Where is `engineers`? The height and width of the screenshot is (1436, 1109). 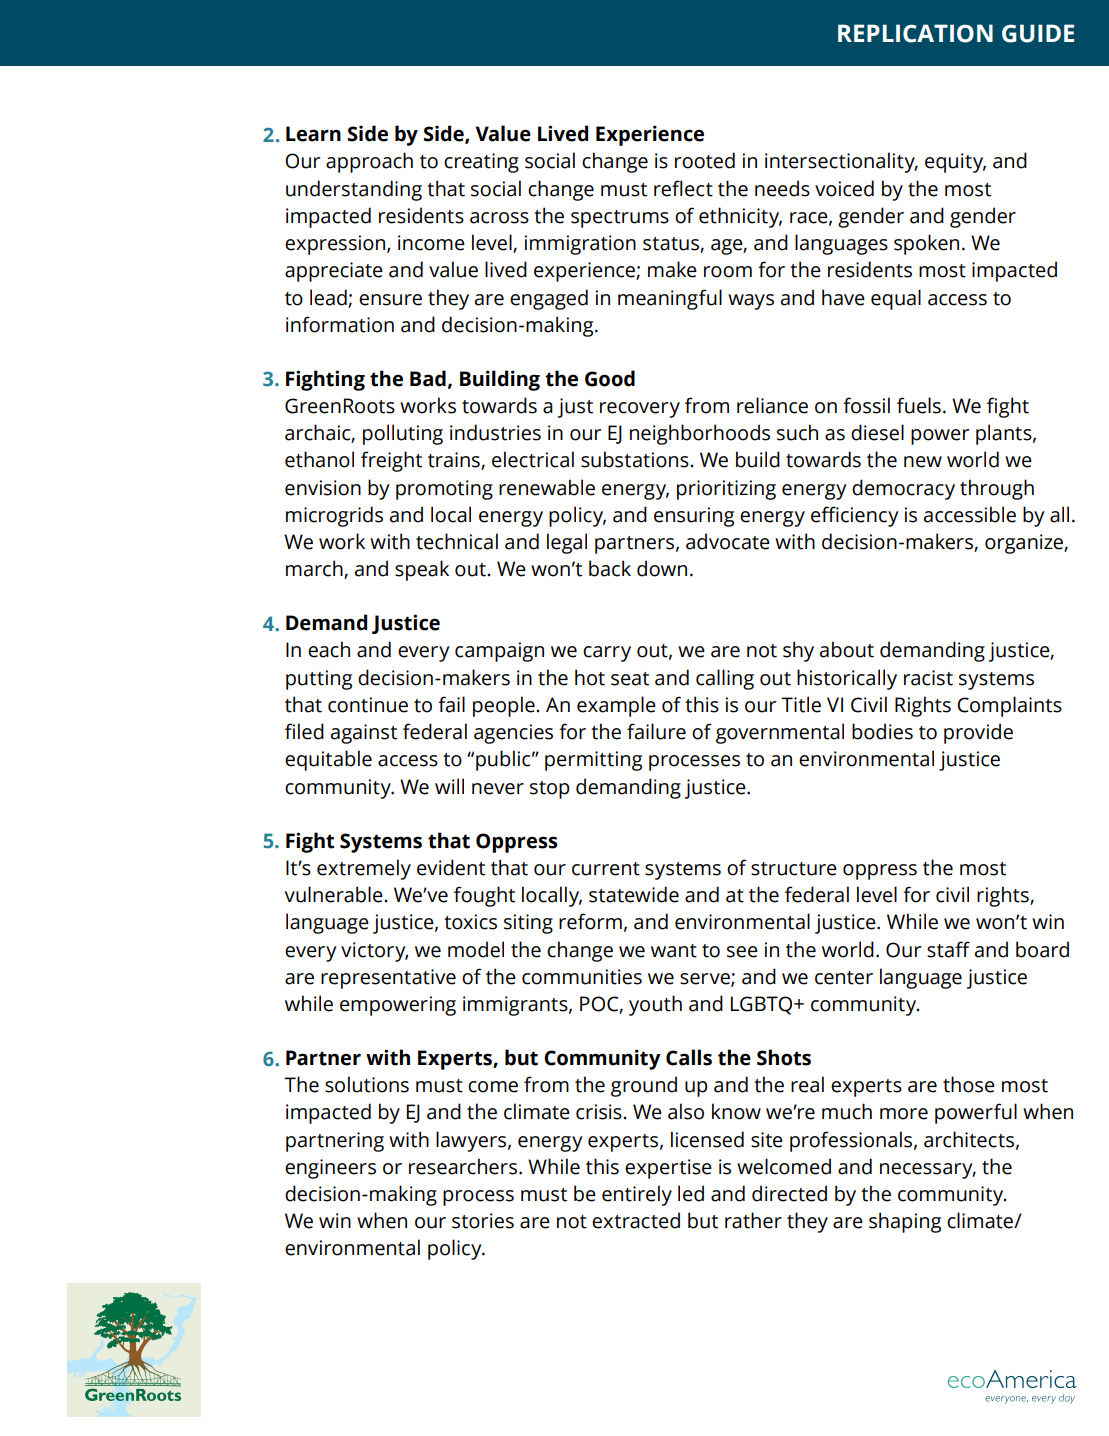
engineers is located at coordinates (330, 1169).
